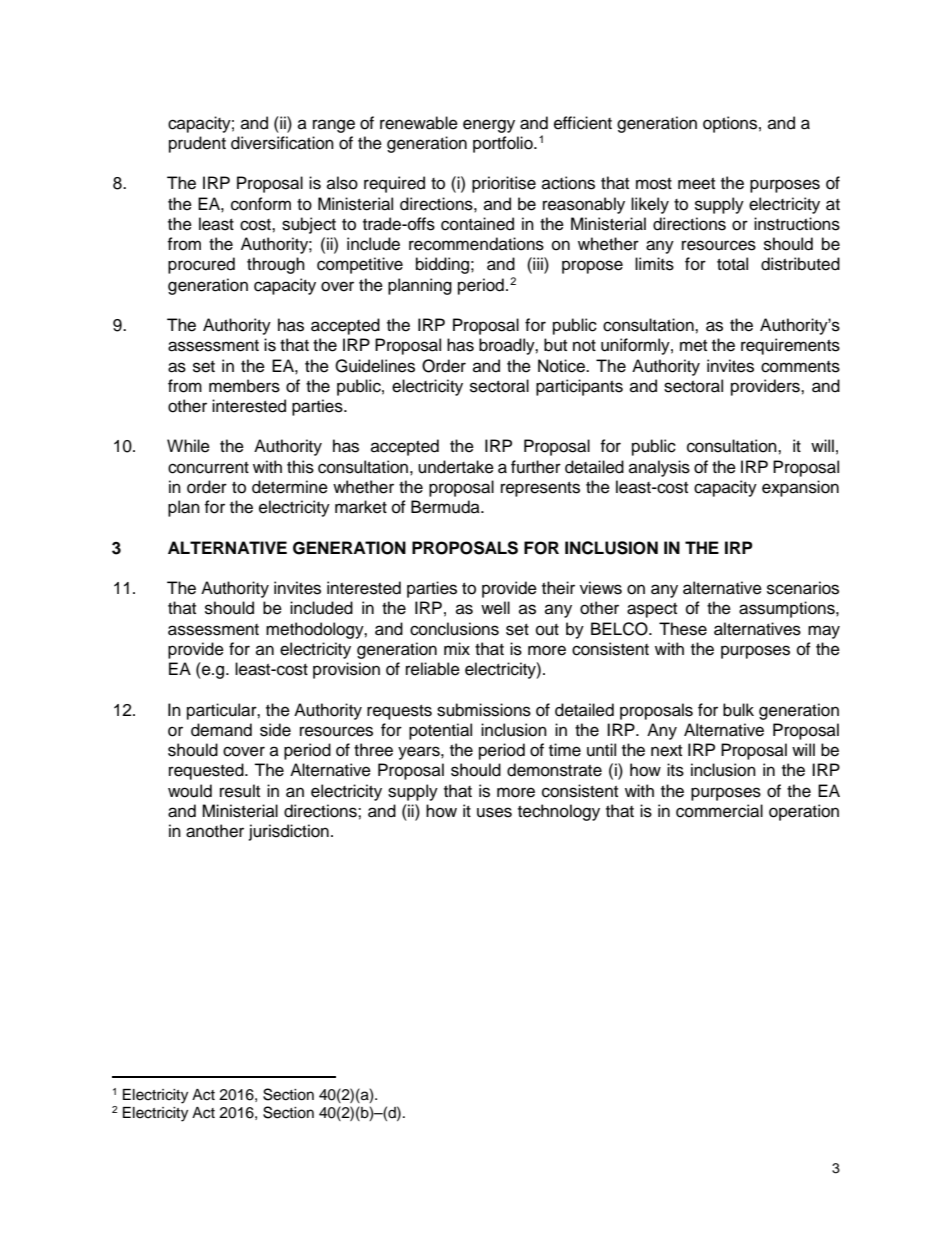 Image resolution: width=952 pixels, height=1233 pixels. Describe the element at coordinates (346, 670) in the page. I see `provision` at that location.
